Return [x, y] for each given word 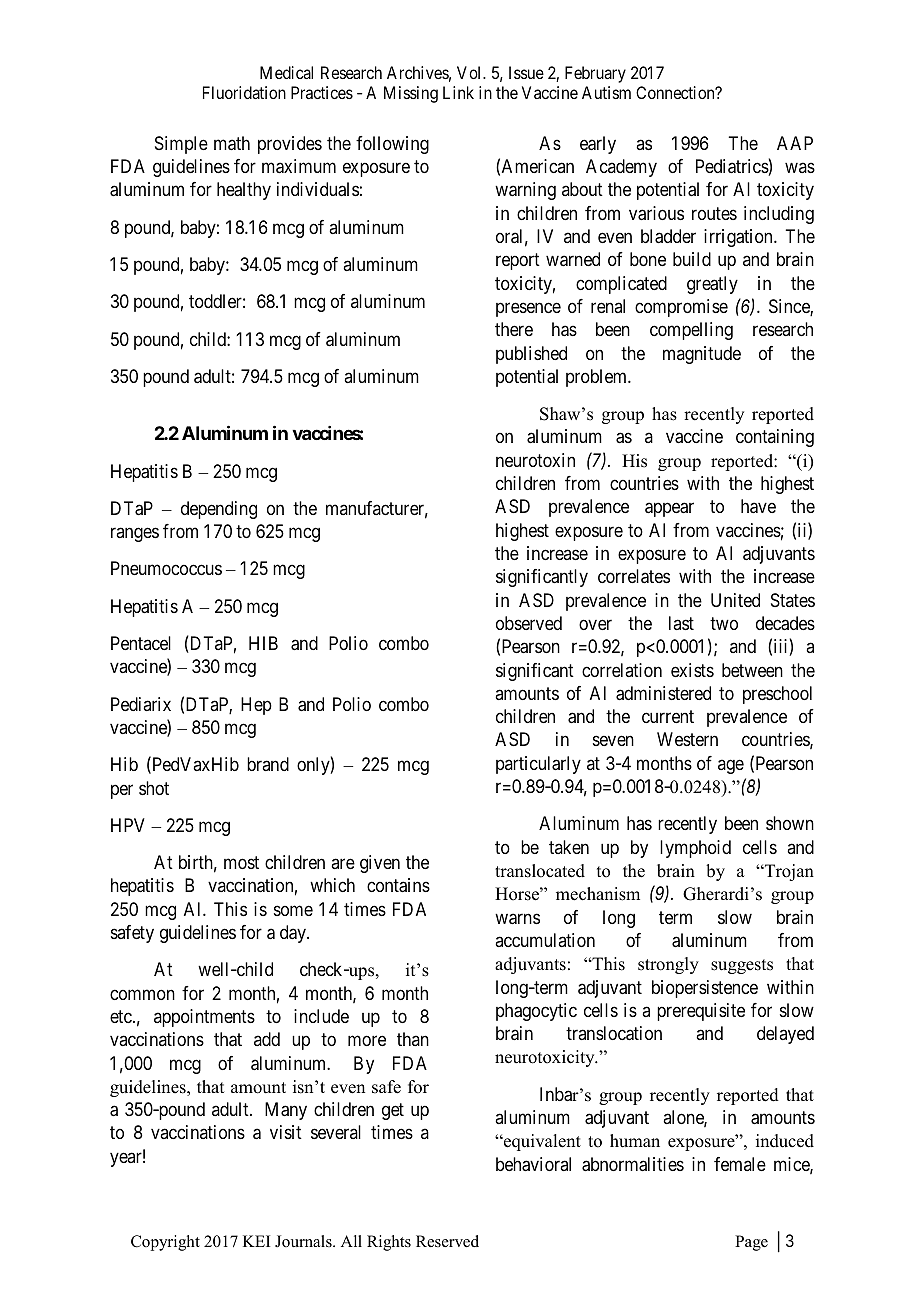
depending [219, 510]
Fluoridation [244, 92]
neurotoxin [535, 460]
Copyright [165, 1243]
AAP [795, 143]
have [758, 506]
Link [458, 92]
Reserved [447, 1241]
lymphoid [695, 849]
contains [398, 885]
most [241, 862]
